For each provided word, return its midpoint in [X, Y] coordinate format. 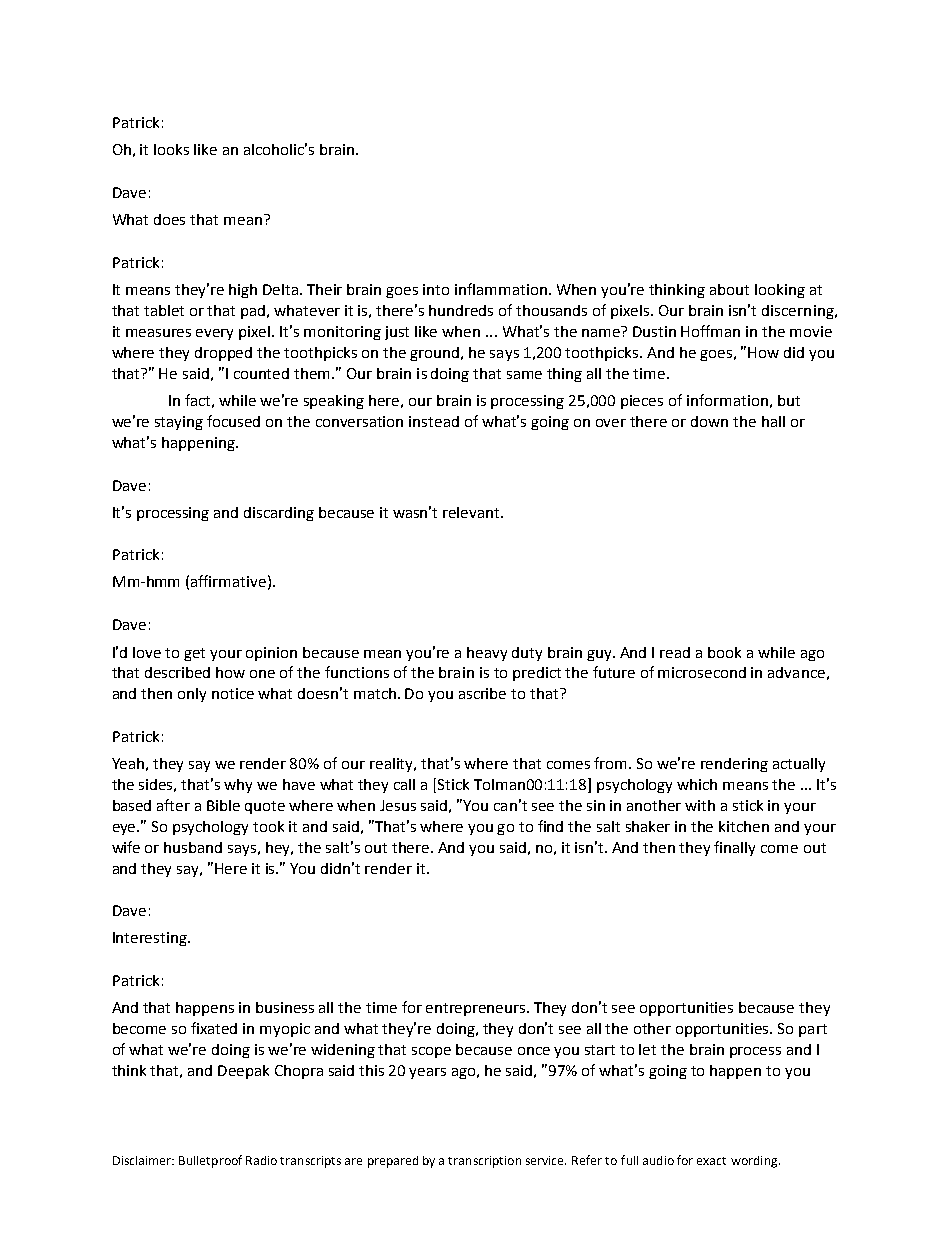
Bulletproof [210, 1161]
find [550, 826]
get [194, 654]
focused [233, 421]
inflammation [501, 289]
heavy [487, 654]
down [709, 421]
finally [734, 848]
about [729, 289]
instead [434, 421]
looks [171, 149]
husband [193, 847]
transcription [484, 1162]
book [724, 652]
